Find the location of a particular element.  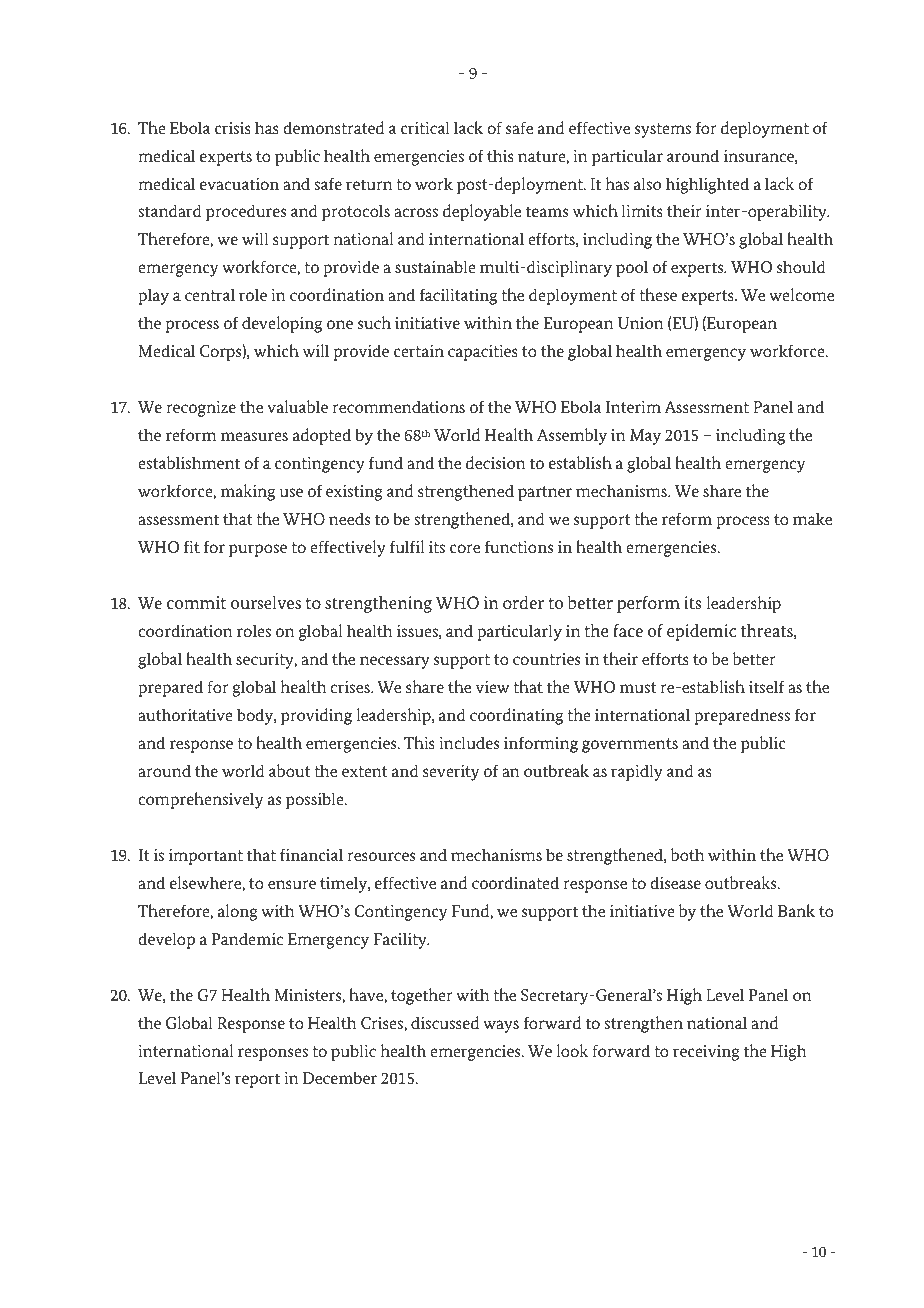

ways is located at coordinates (501, 1026).
